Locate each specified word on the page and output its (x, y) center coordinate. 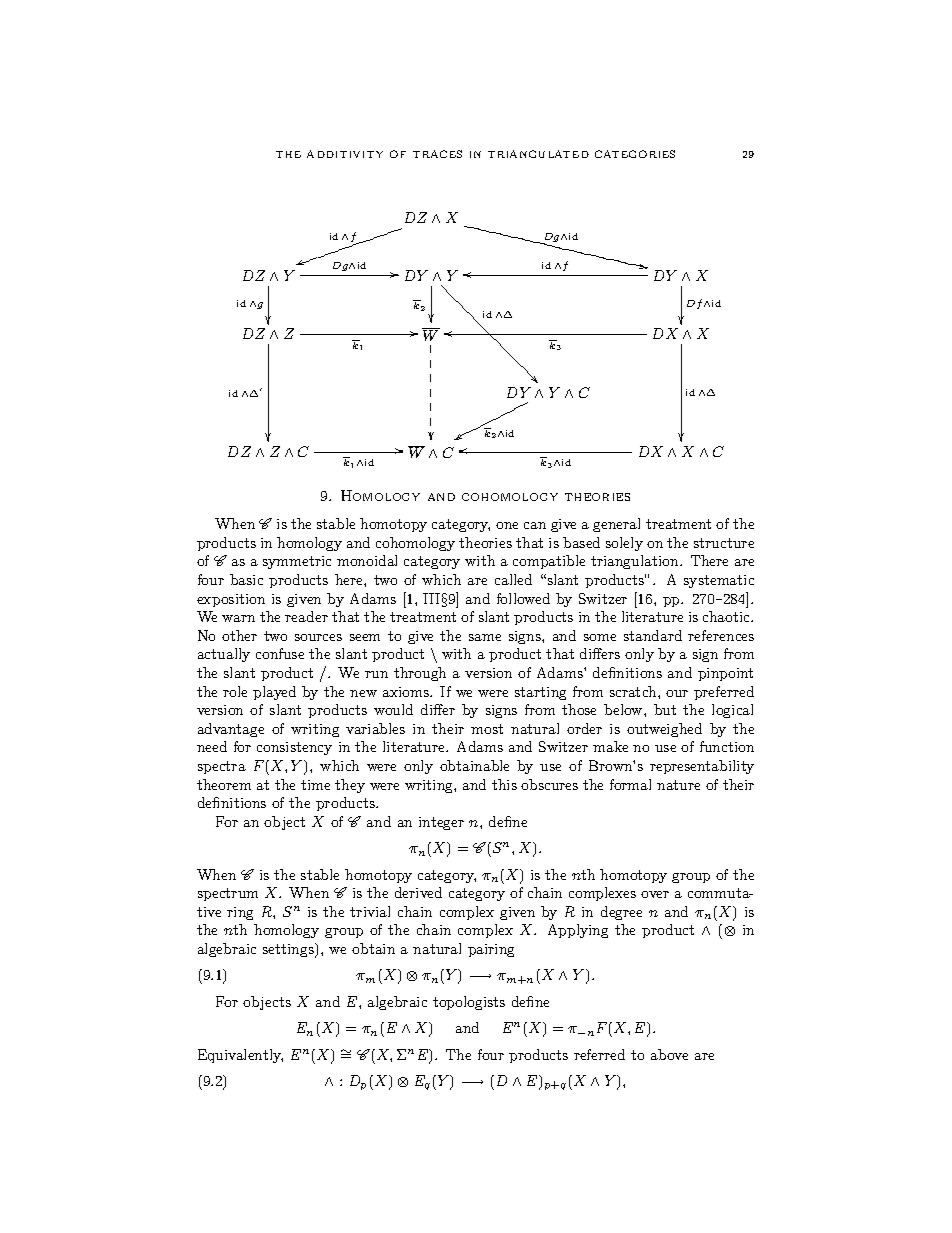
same (485, 637)
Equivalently (240, 1056)
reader (306, 616)
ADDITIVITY (345, 154)
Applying (578, 931)
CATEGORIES (635, 154)
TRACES (437, 154)
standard (653, 635)
